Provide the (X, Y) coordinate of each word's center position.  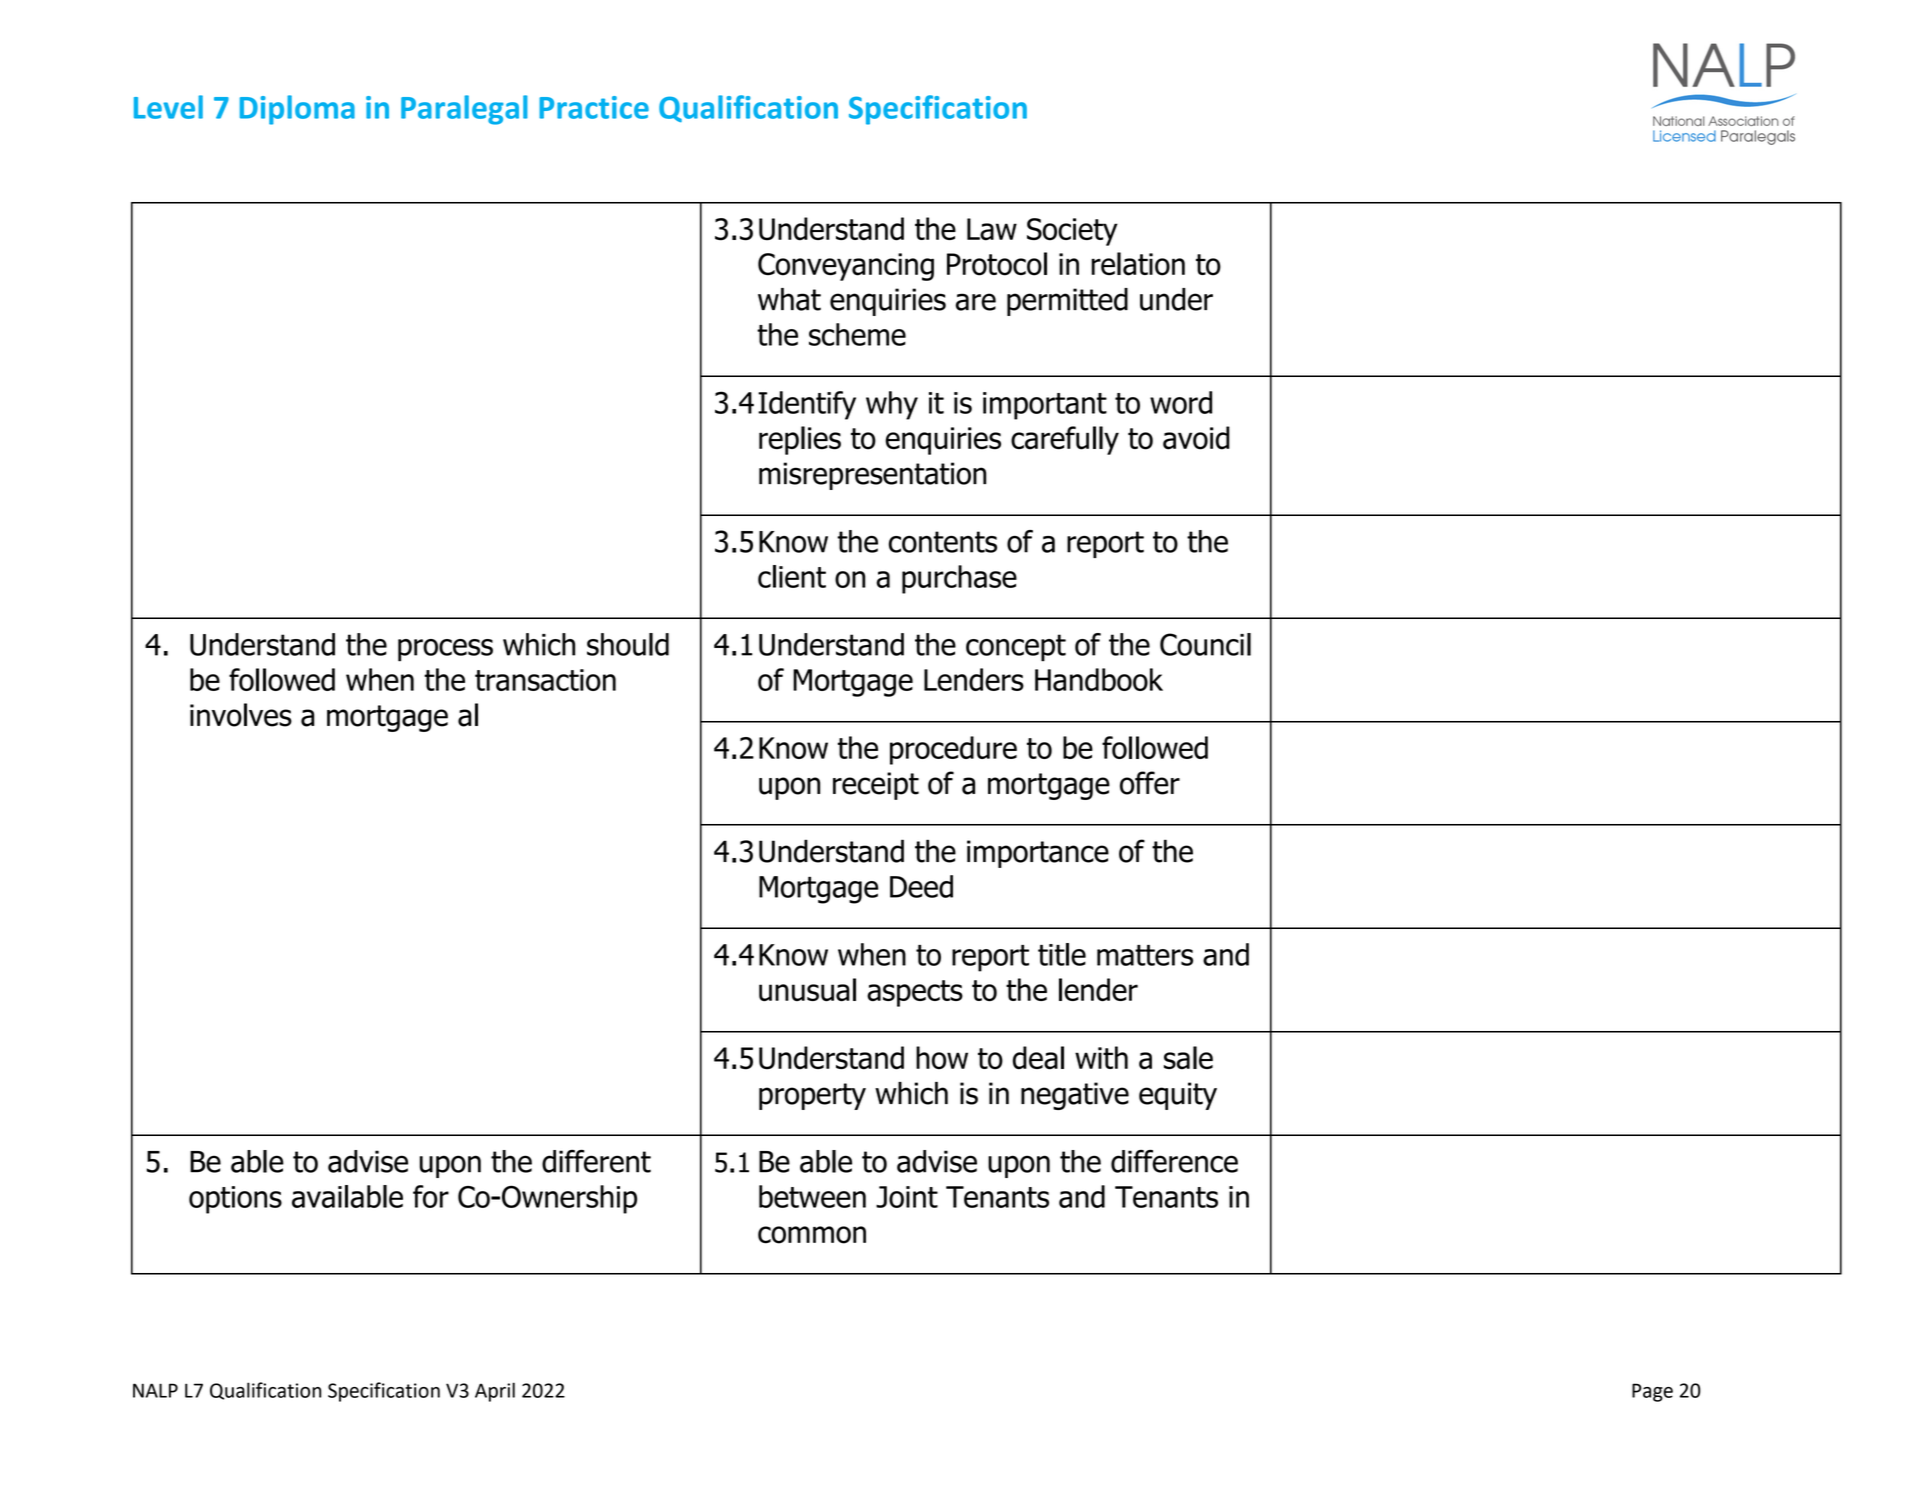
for (431, 1196)
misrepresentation (872, 476)
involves (241, 715)
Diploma (297, 110)
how (942, 1058)
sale (1188, 1058)
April (495, 1392)
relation (1138, 264)
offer (1150, 783)
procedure (953, 750)
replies (800, 440)
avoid (1196, 438)
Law (992, 229)
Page (1652, 1392)
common (812, 1235)
